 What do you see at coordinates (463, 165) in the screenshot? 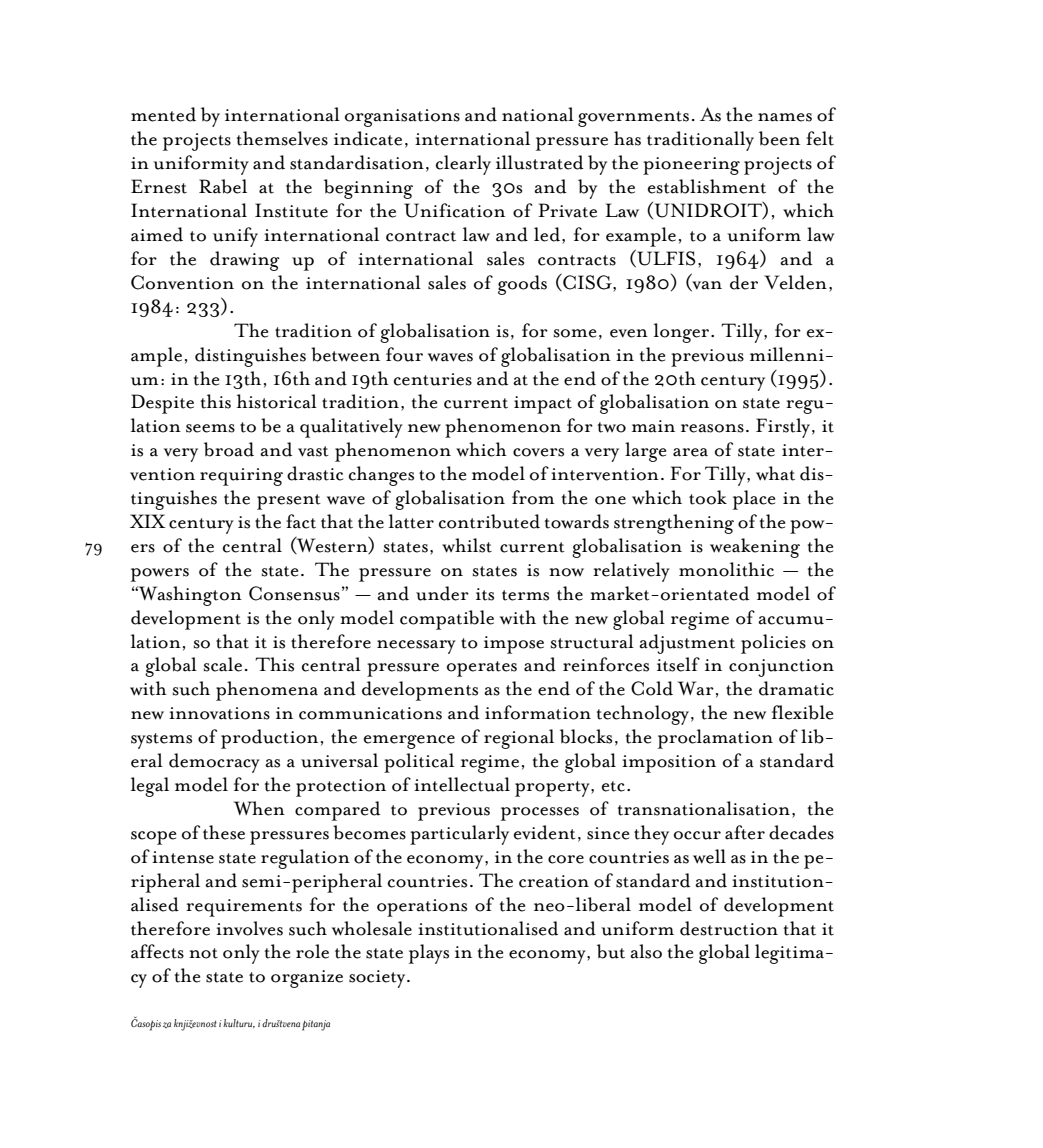
I see `clearly` at bounding box center [463, 165].
